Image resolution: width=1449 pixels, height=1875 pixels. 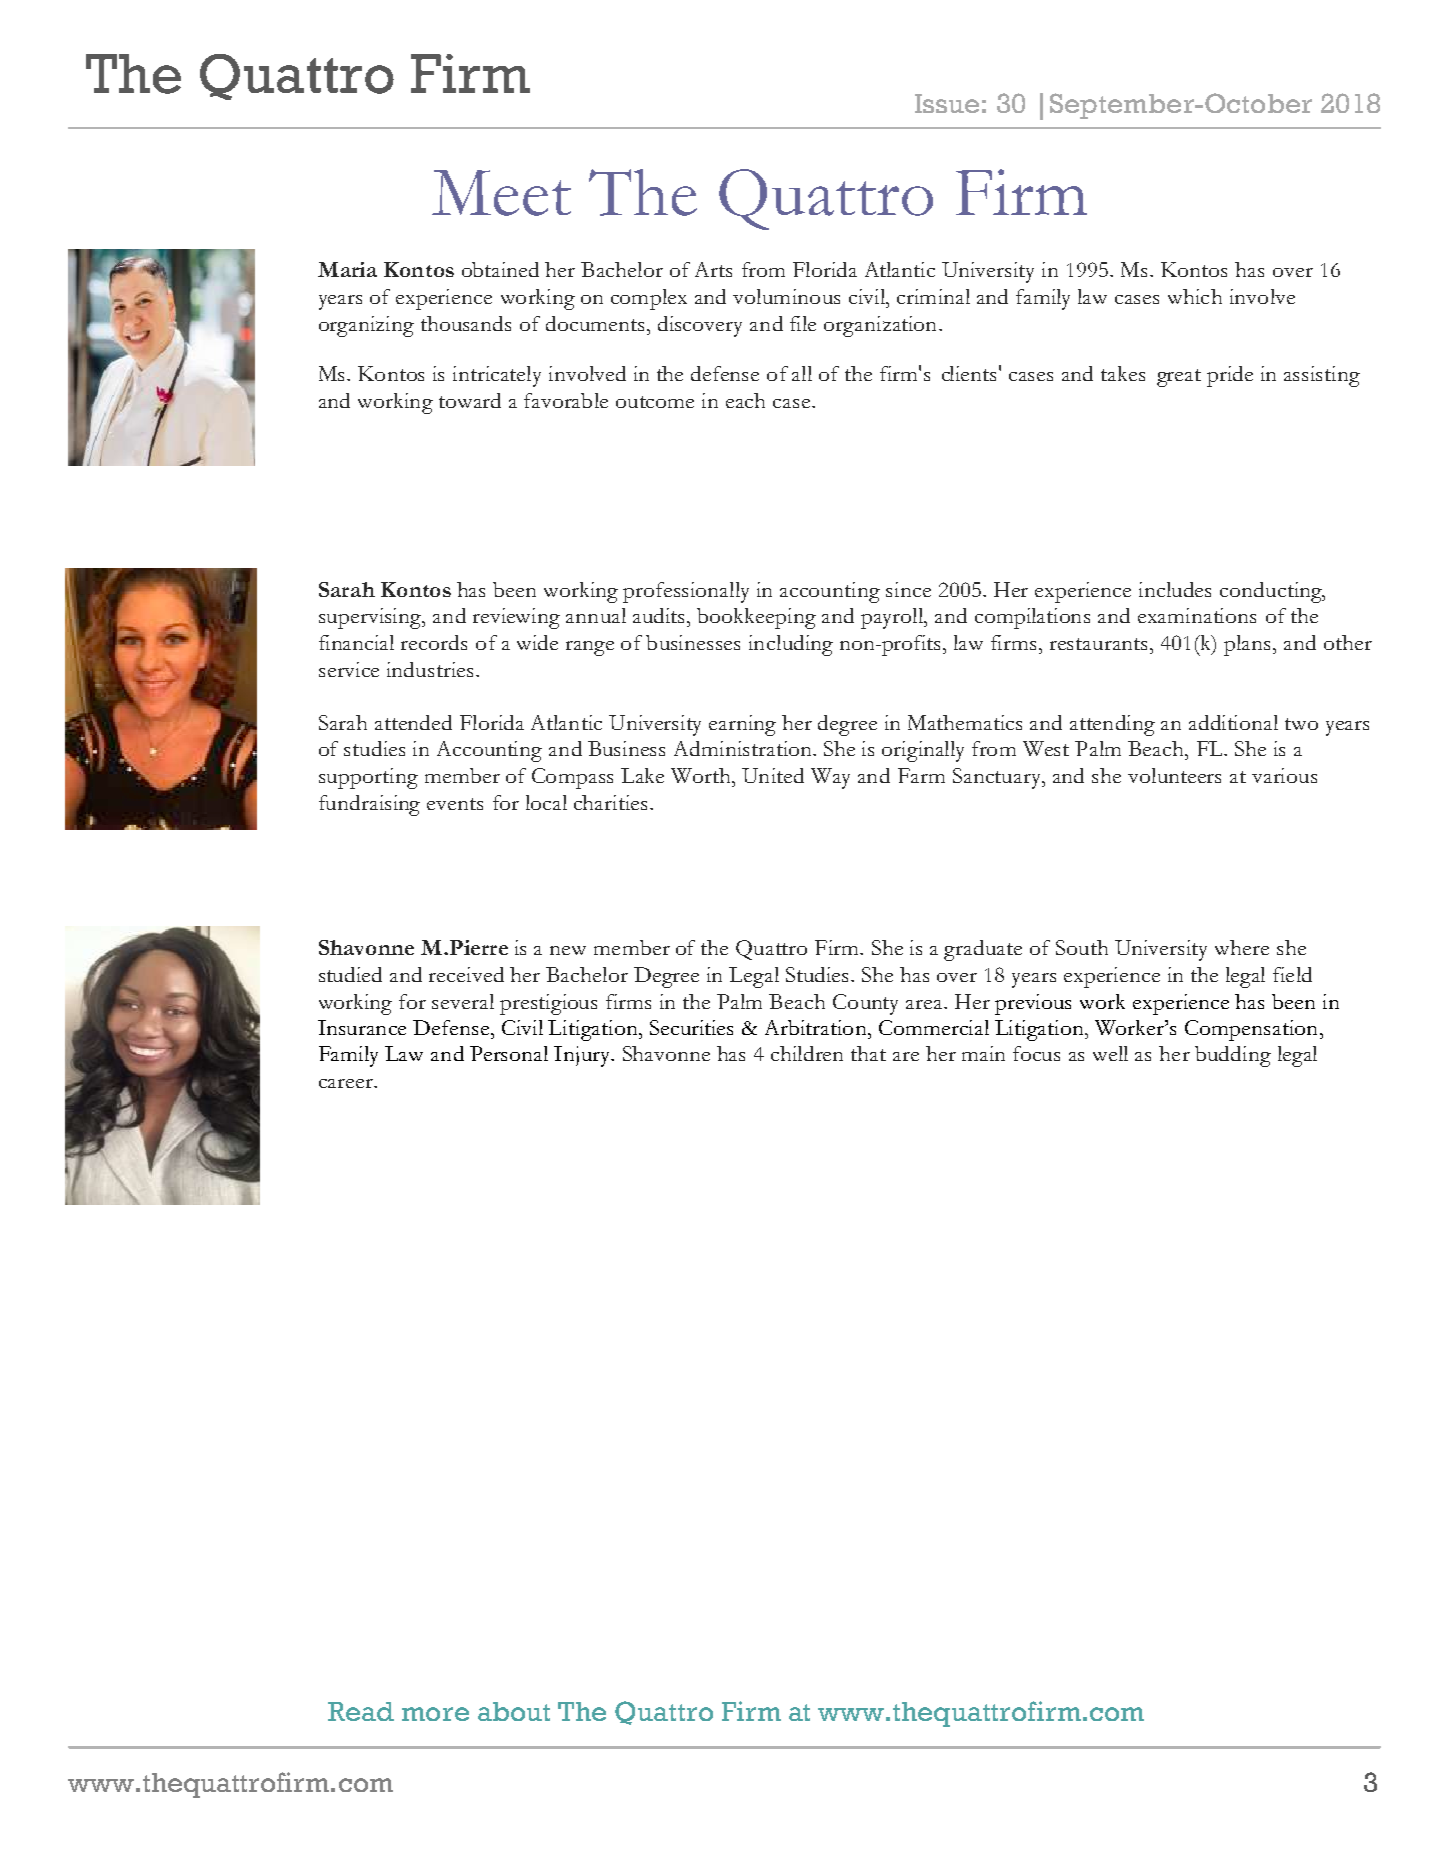 I want to click on obtained, so click(x=500, y=269).
